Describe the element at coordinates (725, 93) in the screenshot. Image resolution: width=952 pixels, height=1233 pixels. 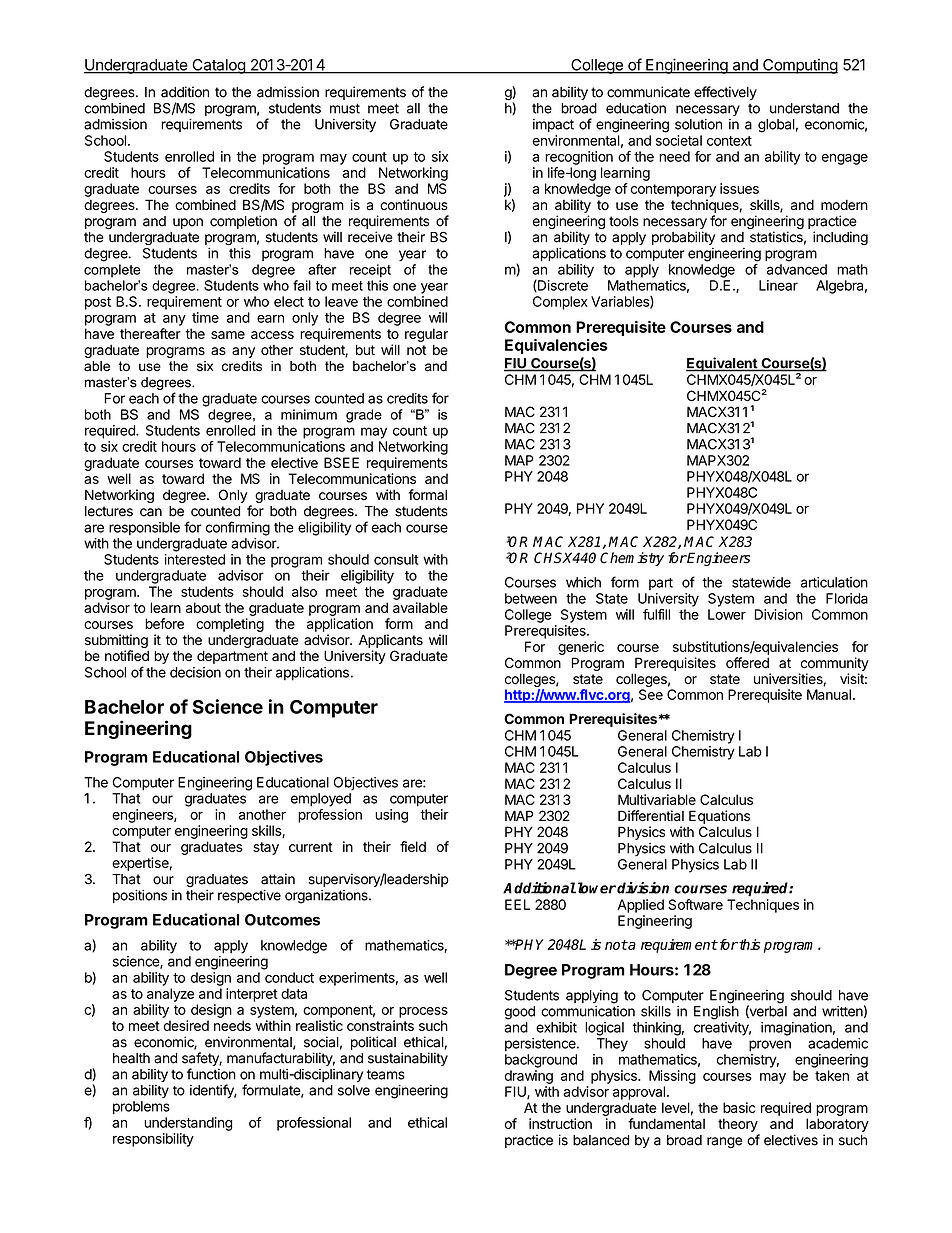
I see `effectively` at that location.
